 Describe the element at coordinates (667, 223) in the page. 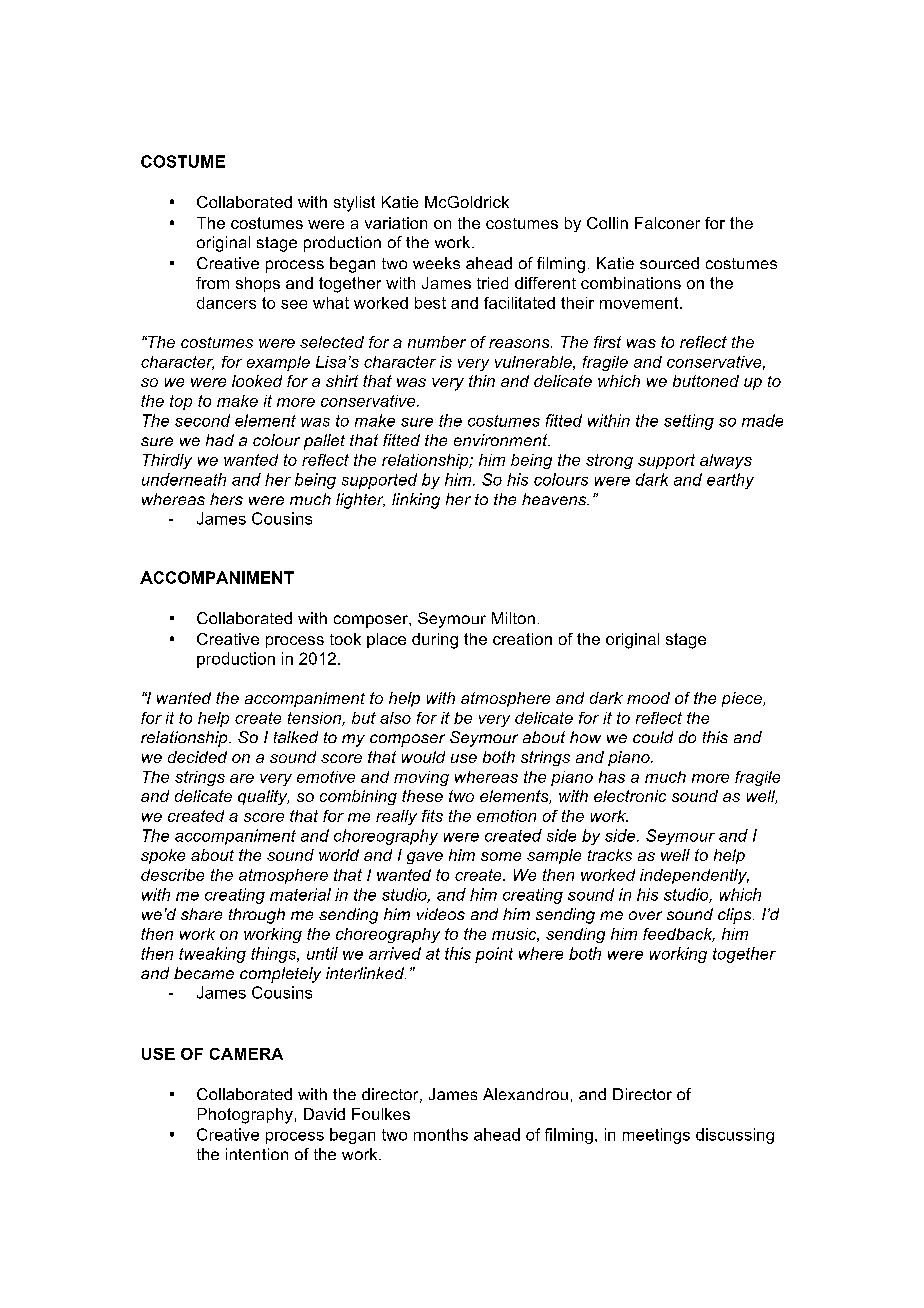

I see `Falconer` at that location.
